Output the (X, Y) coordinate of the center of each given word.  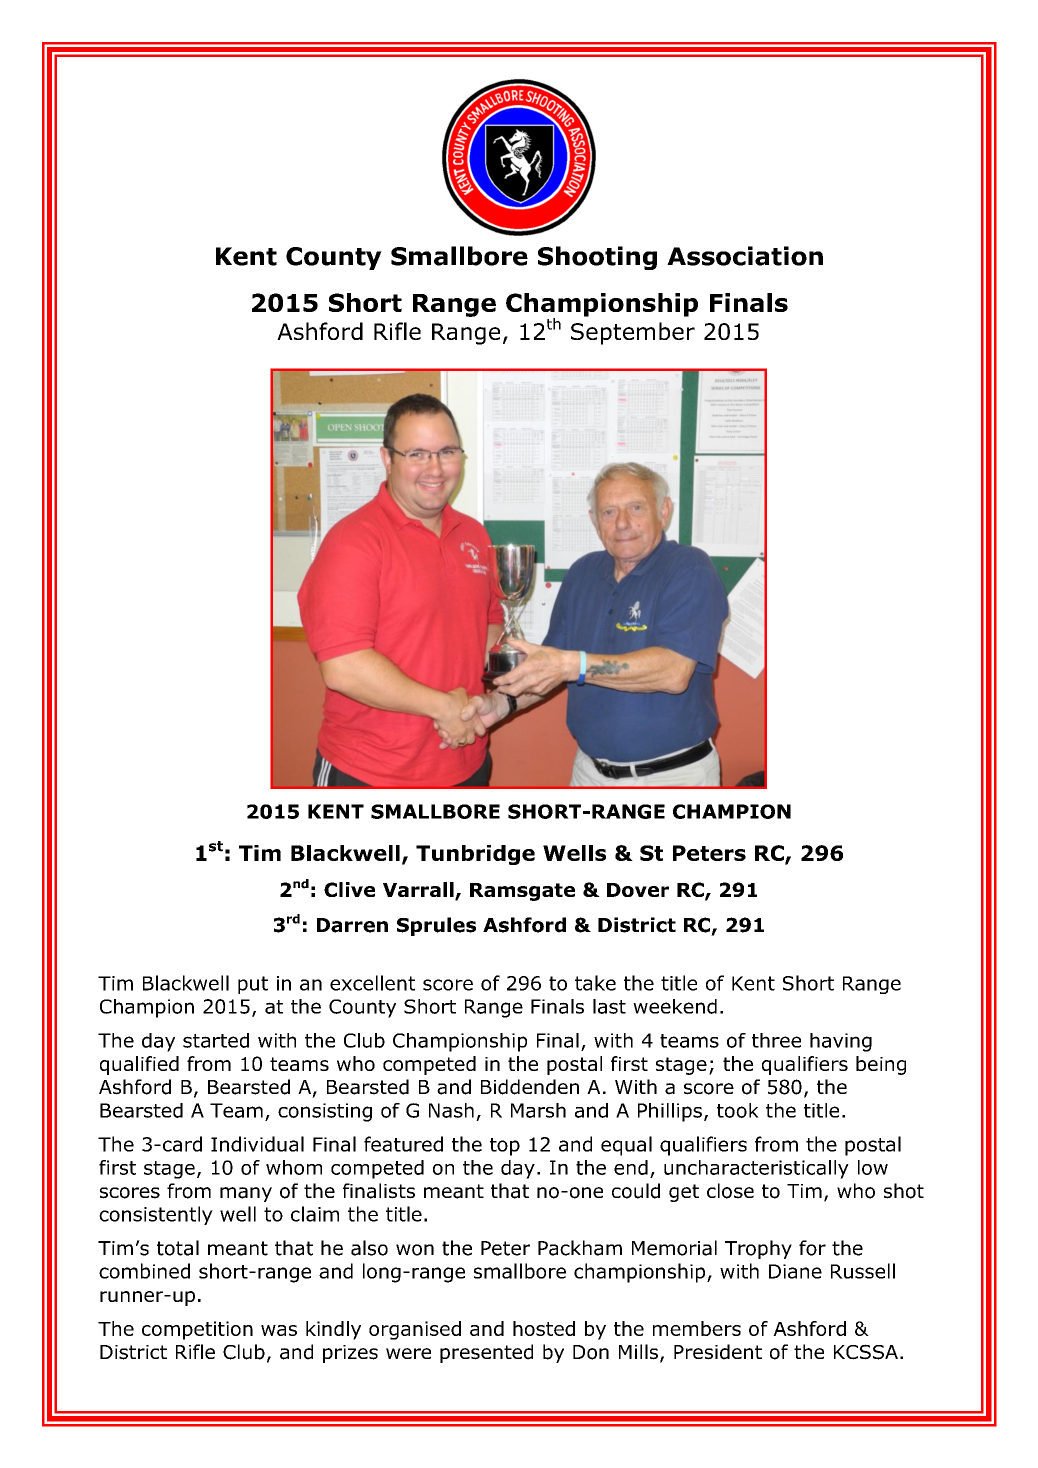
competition (197, 1330)
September (633, 333)
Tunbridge (475, 855)
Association (745, 256)
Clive (349, 889)
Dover (638, 890)
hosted (544, 1328)
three (776, 1040)
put (253, 985)
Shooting (597, 258)
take (595, 983)
